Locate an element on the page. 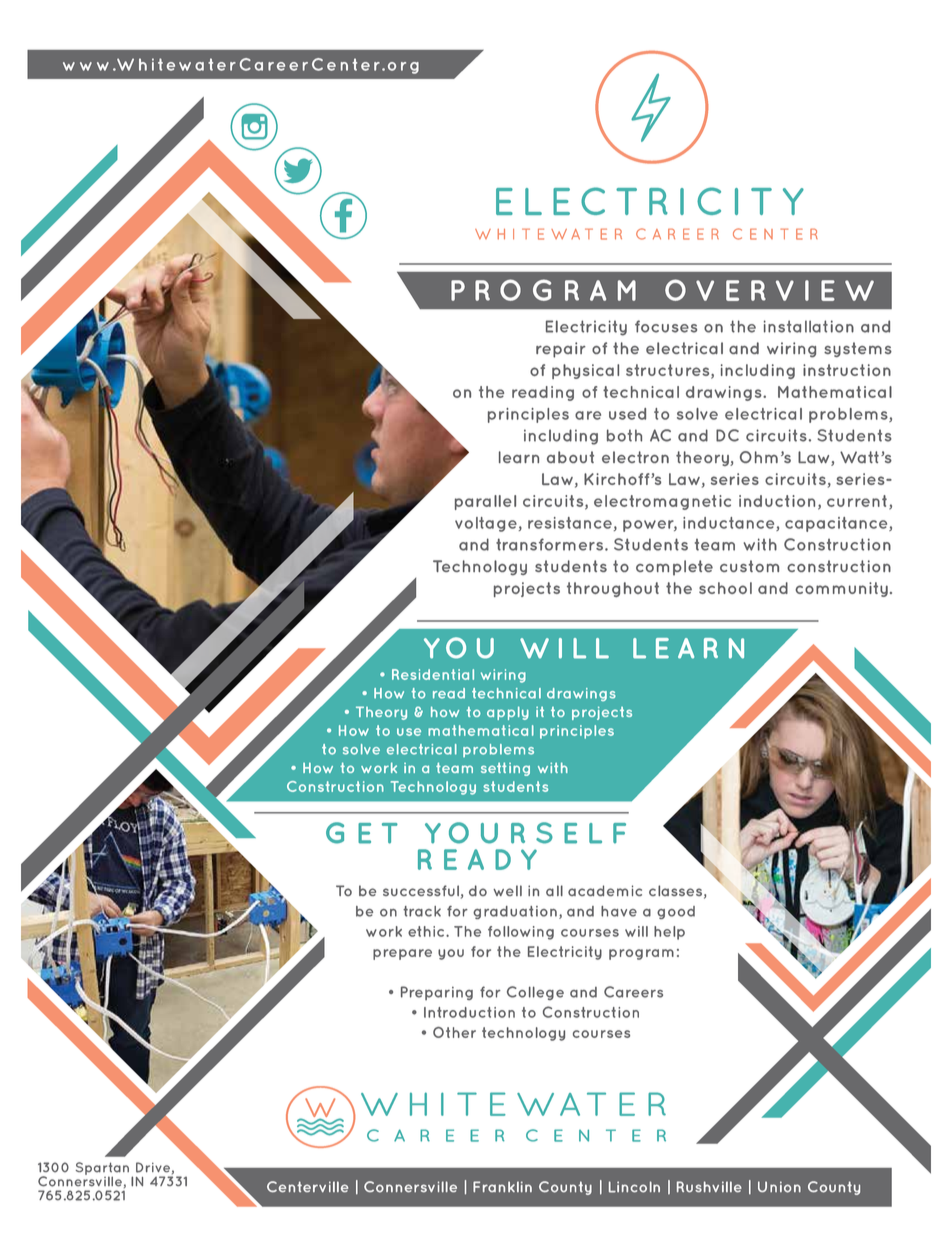 The image size is (952, 1233). track is located at coordinates (422, 911).
